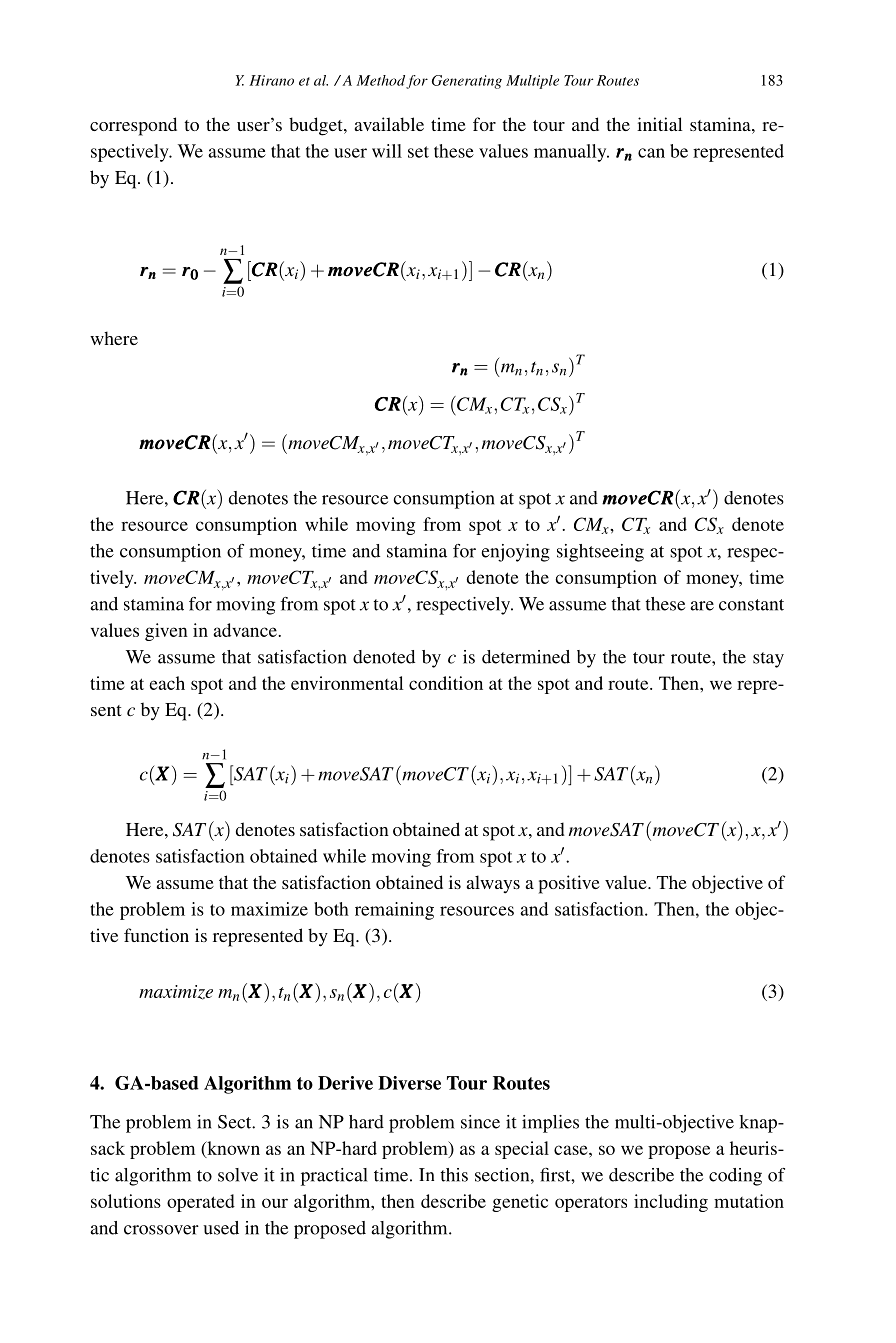  What do you see at coordinates (246, 630) in the page?
I see `advance` at bounding box center [246, 630].
